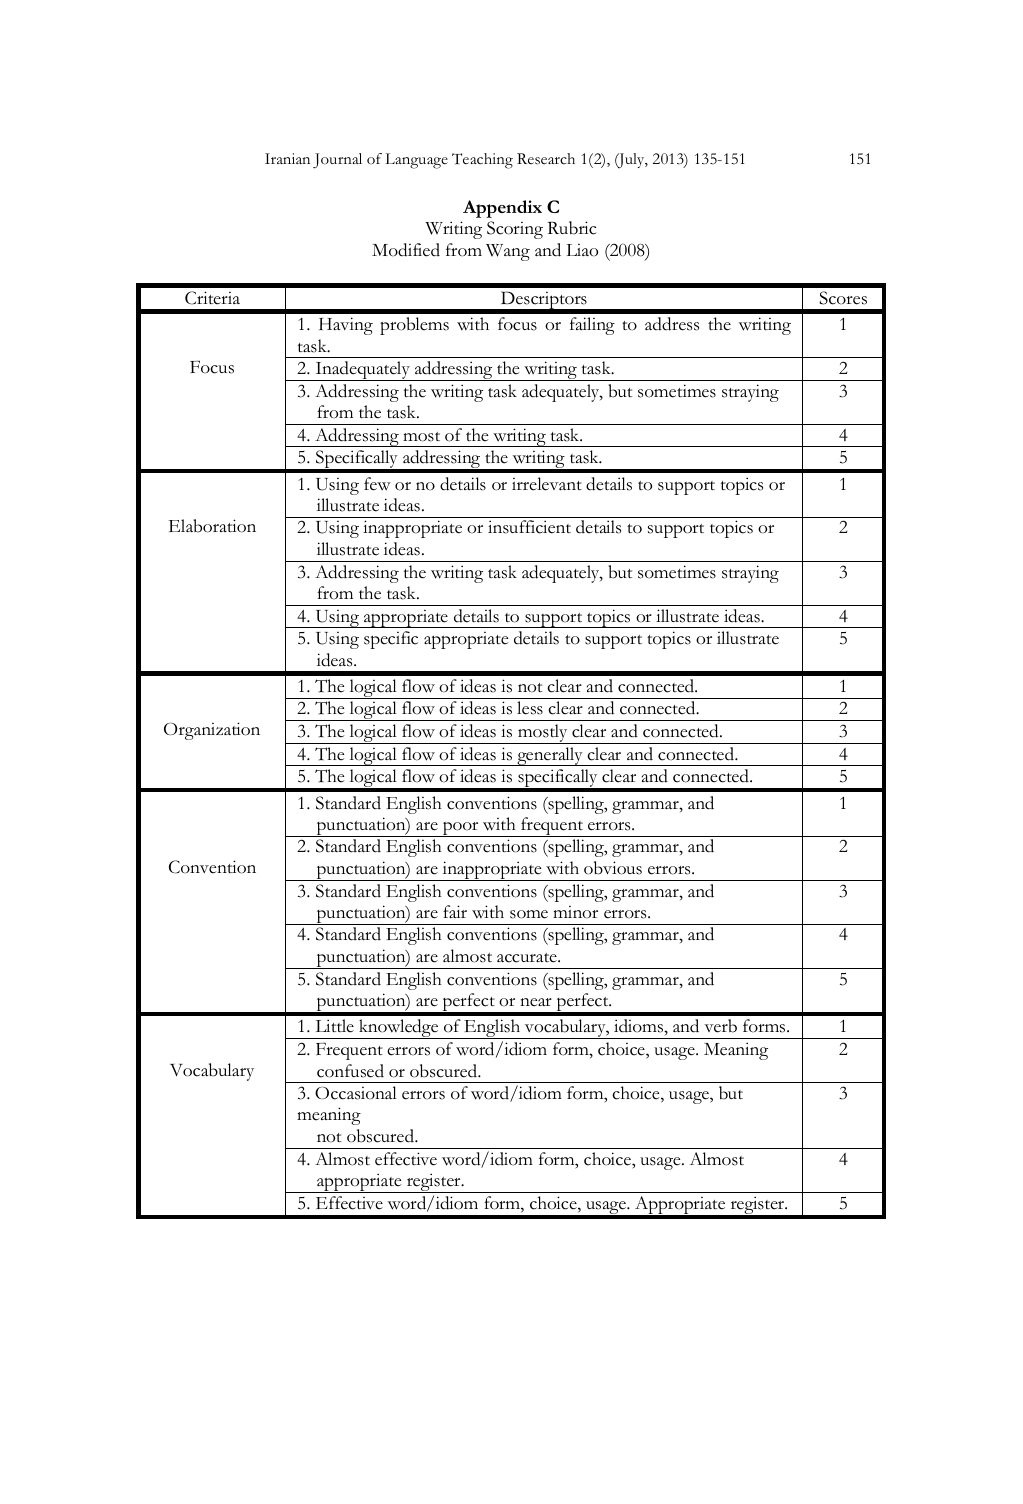  Describe the element at coordinates (529, 527) in the document. I see `insufficient` at that location.
